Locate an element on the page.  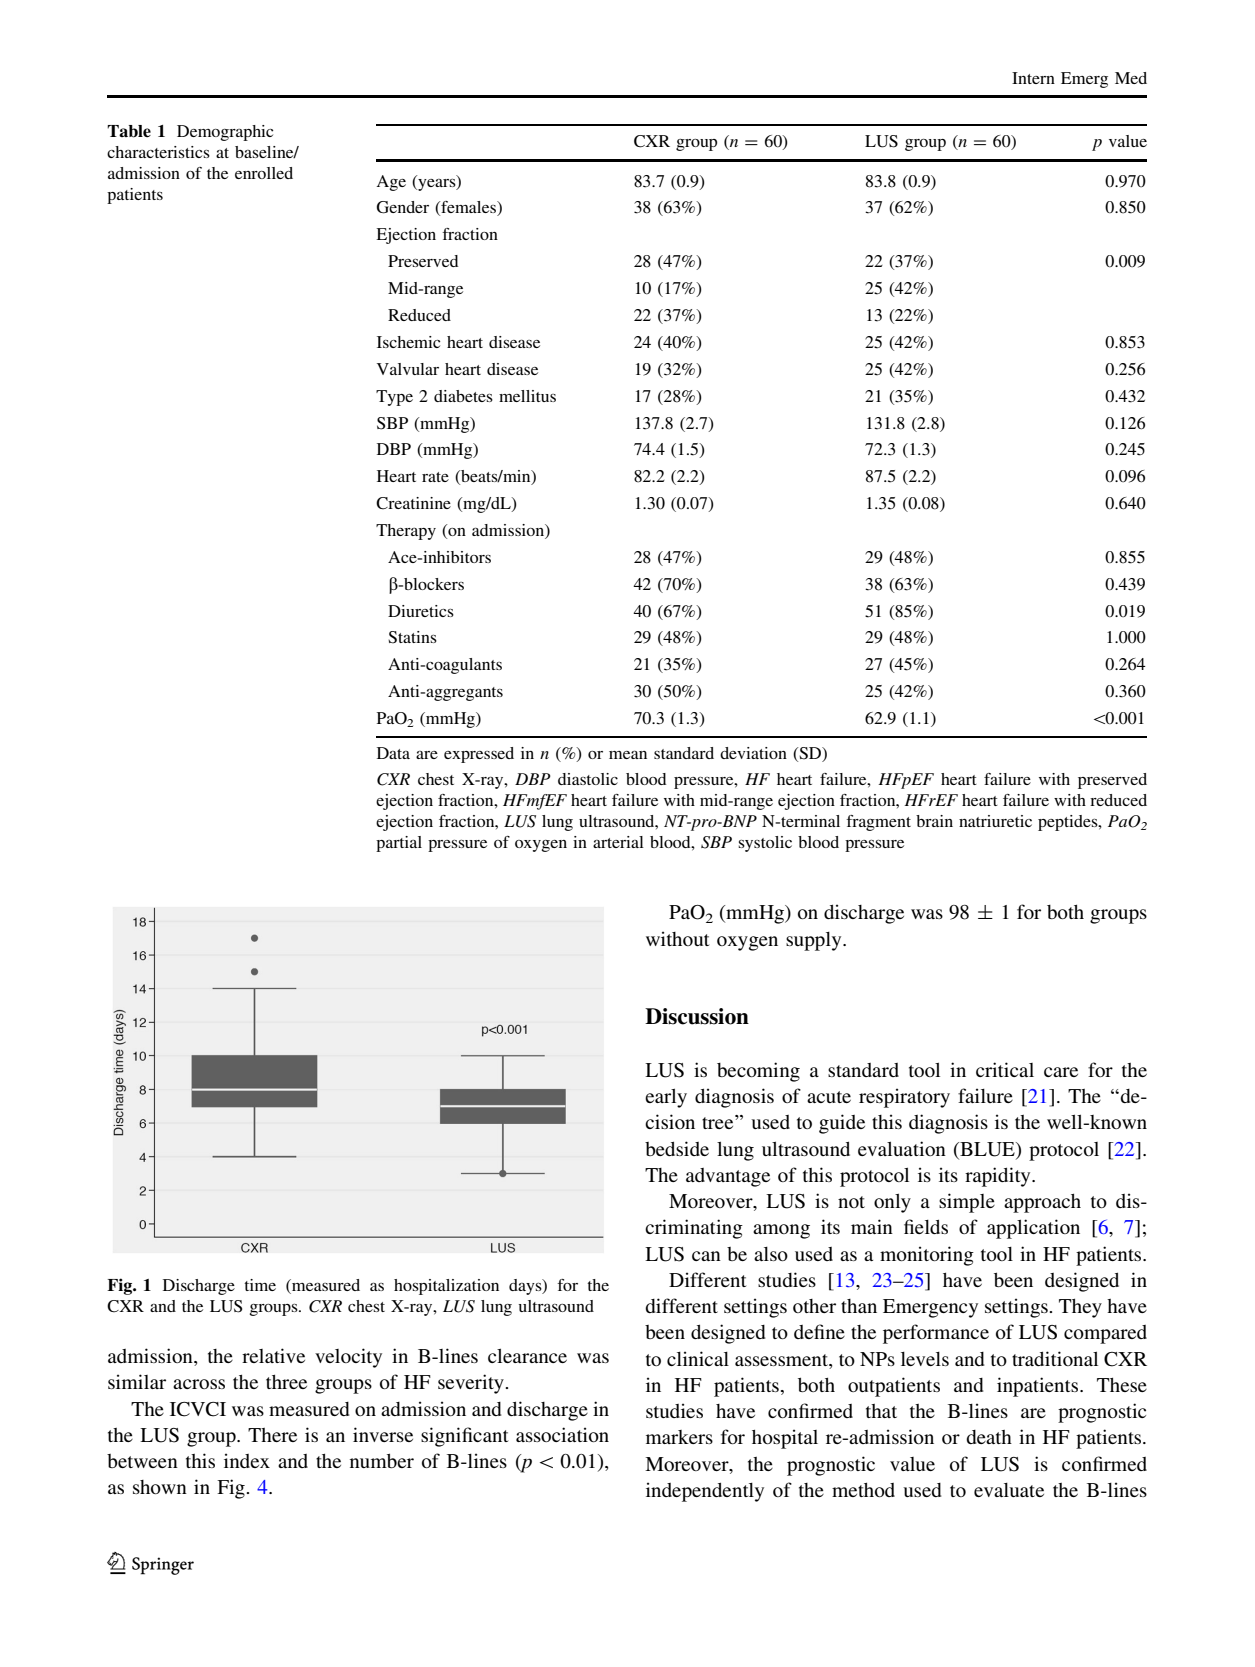
Therapy is located at coordinates (406, 532).
